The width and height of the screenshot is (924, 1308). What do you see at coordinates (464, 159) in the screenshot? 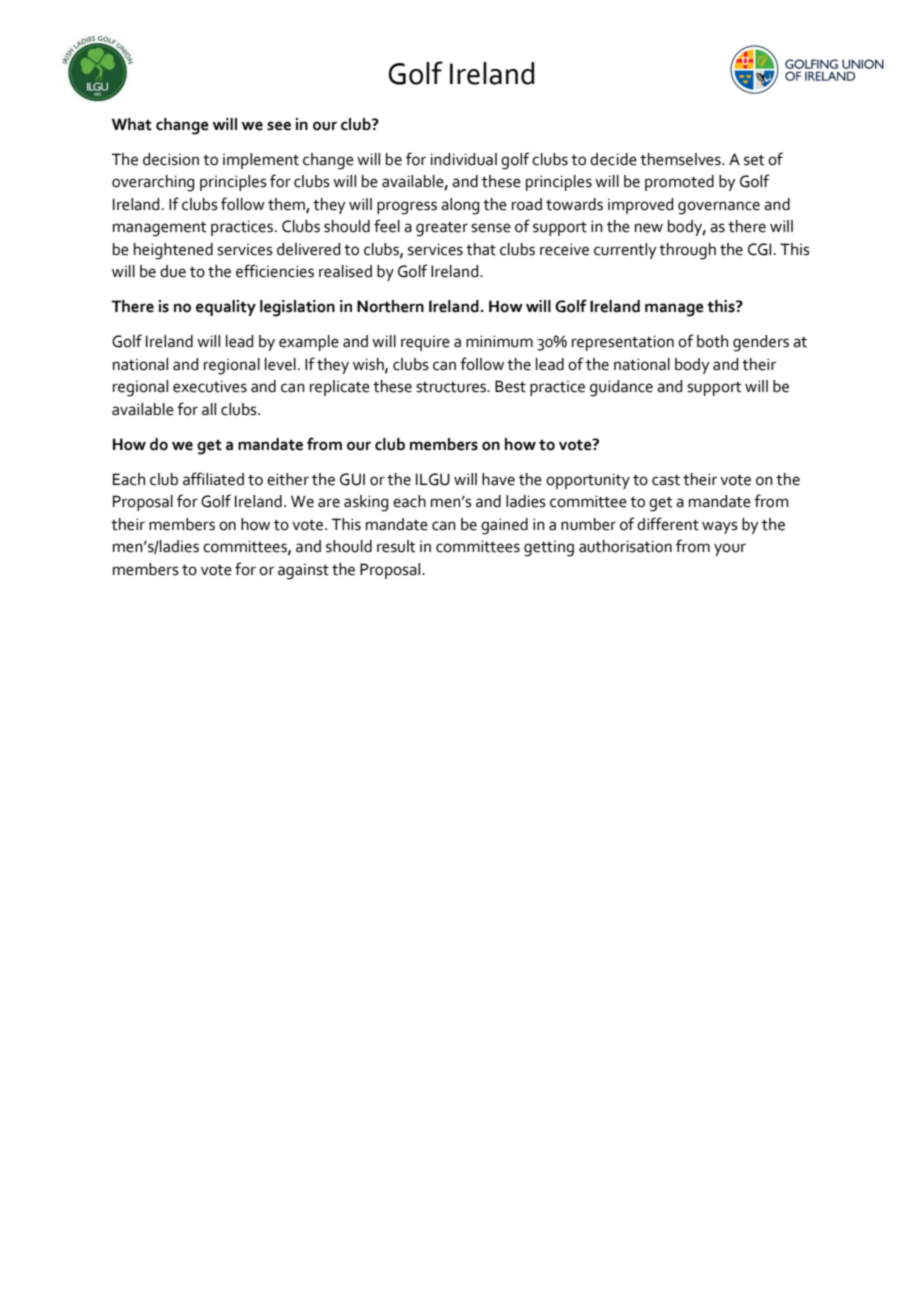
I see `individual` at bounding box center [464, 159].
